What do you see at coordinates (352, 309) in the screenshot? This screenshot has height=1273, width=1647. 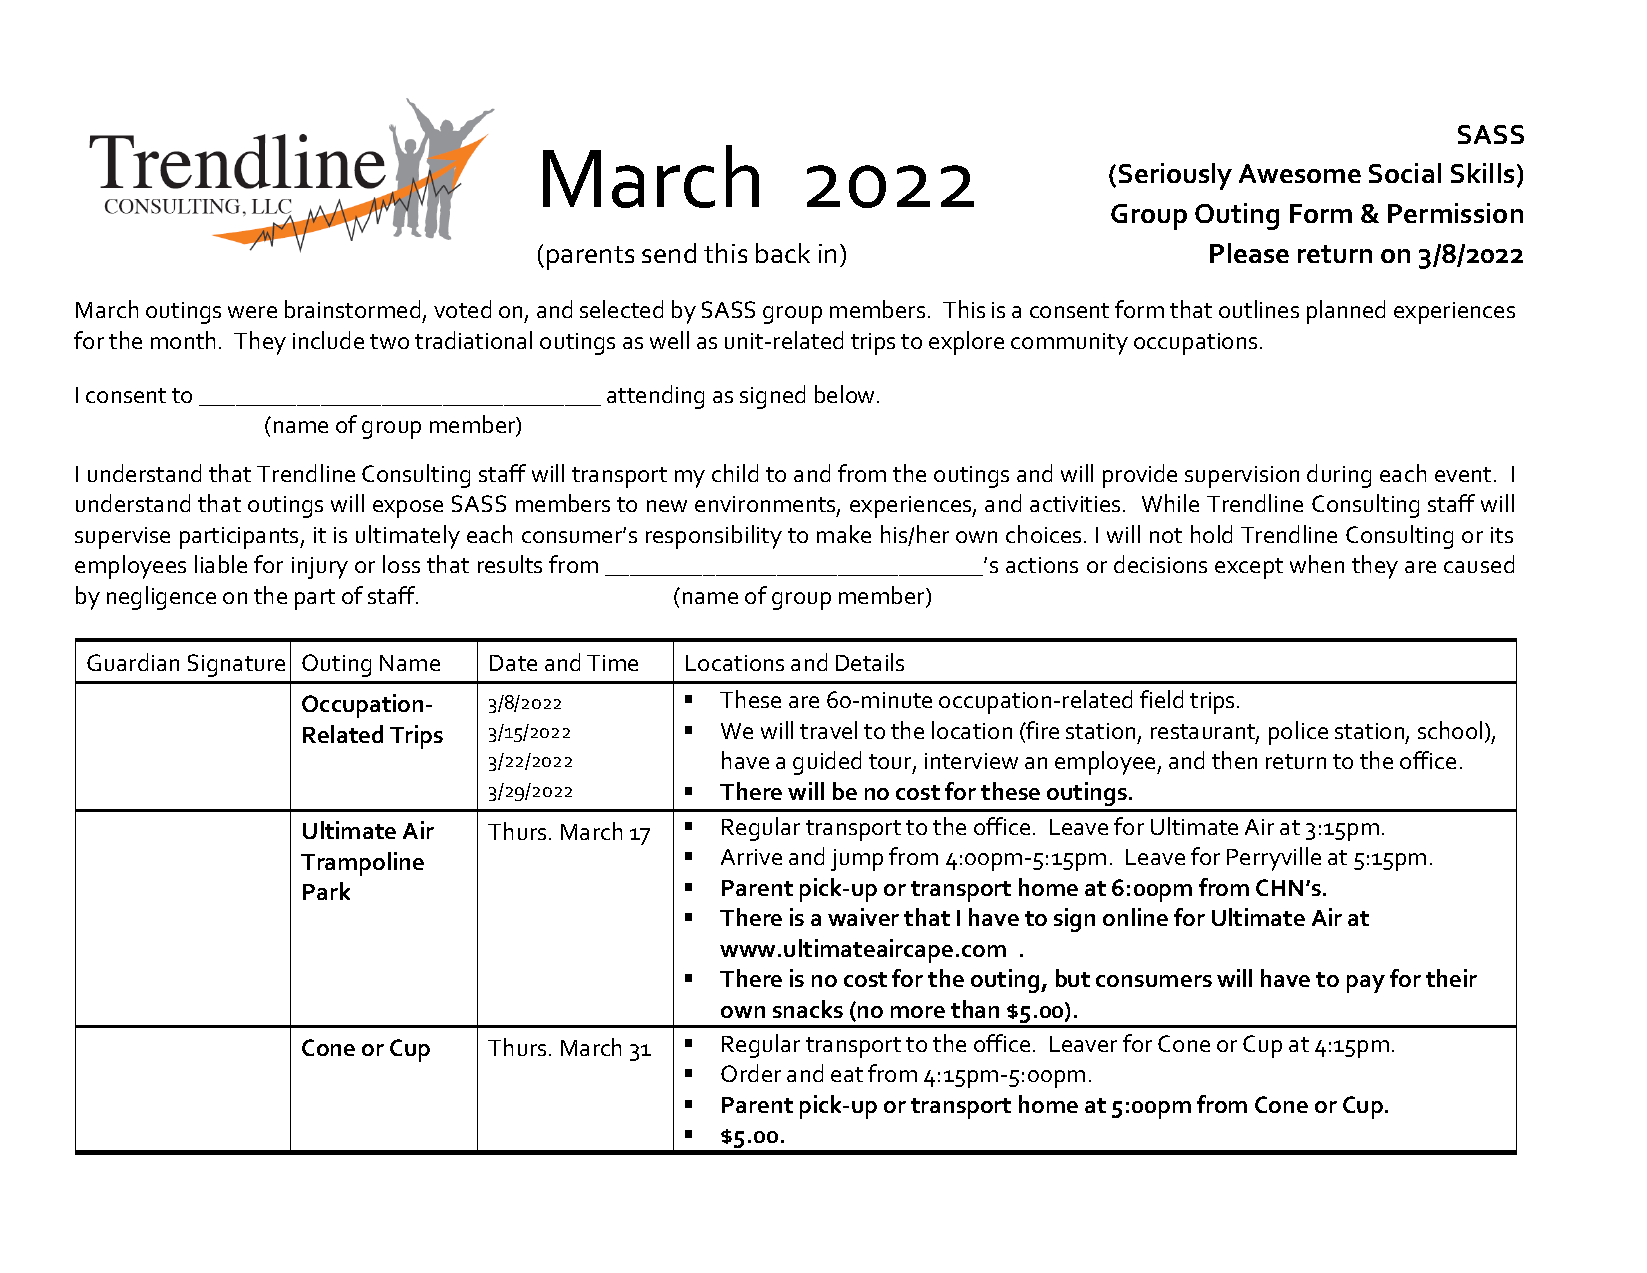 I see `brainstormed` at bounding box center [352, 309].
